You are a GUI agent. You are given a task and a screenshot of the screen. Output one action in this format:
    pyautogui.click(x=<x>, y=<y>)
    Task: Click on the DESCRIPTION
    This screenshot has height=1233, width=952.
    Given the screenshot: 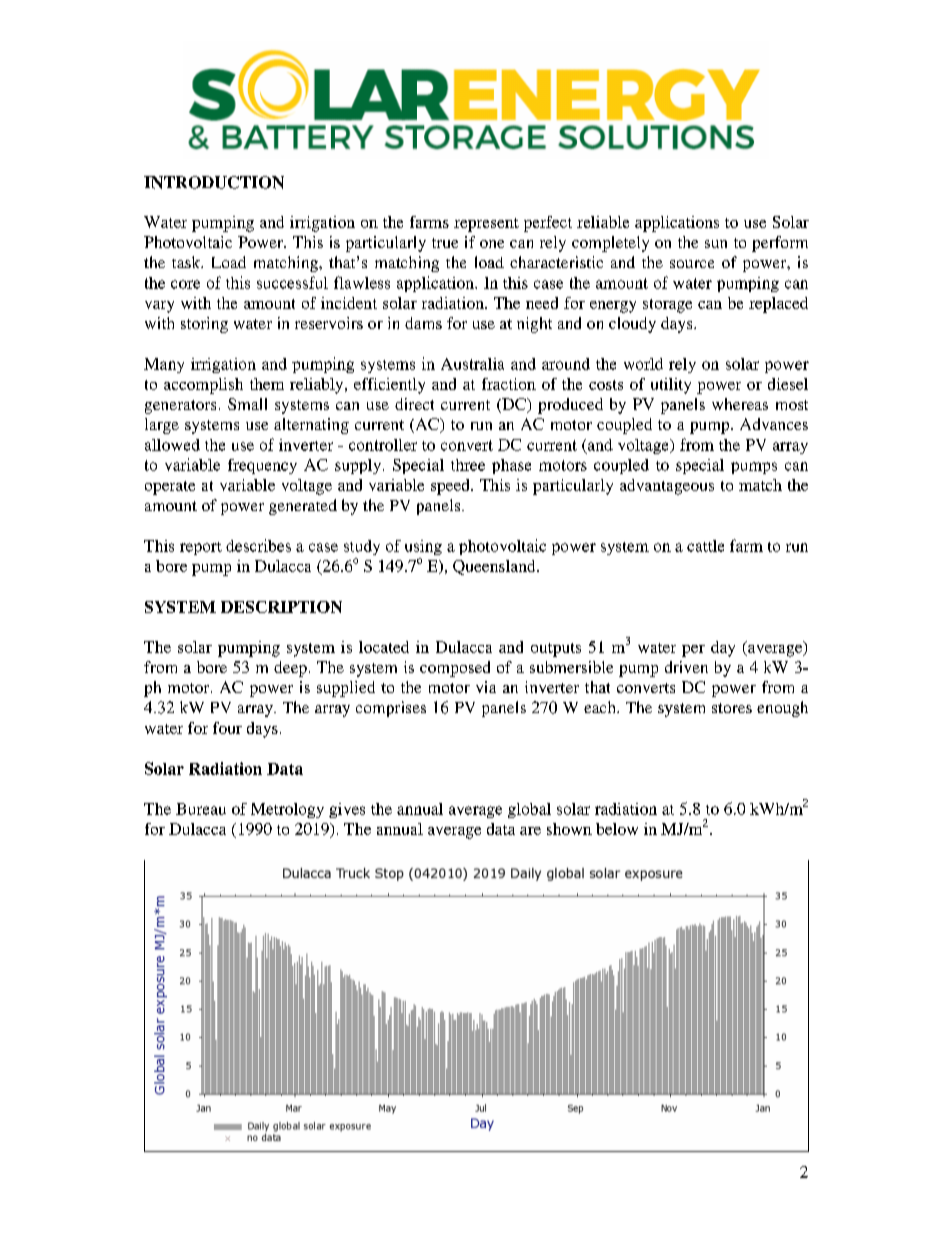 What is the action you would take?
    pyautogui.click(x=281, y=607)
